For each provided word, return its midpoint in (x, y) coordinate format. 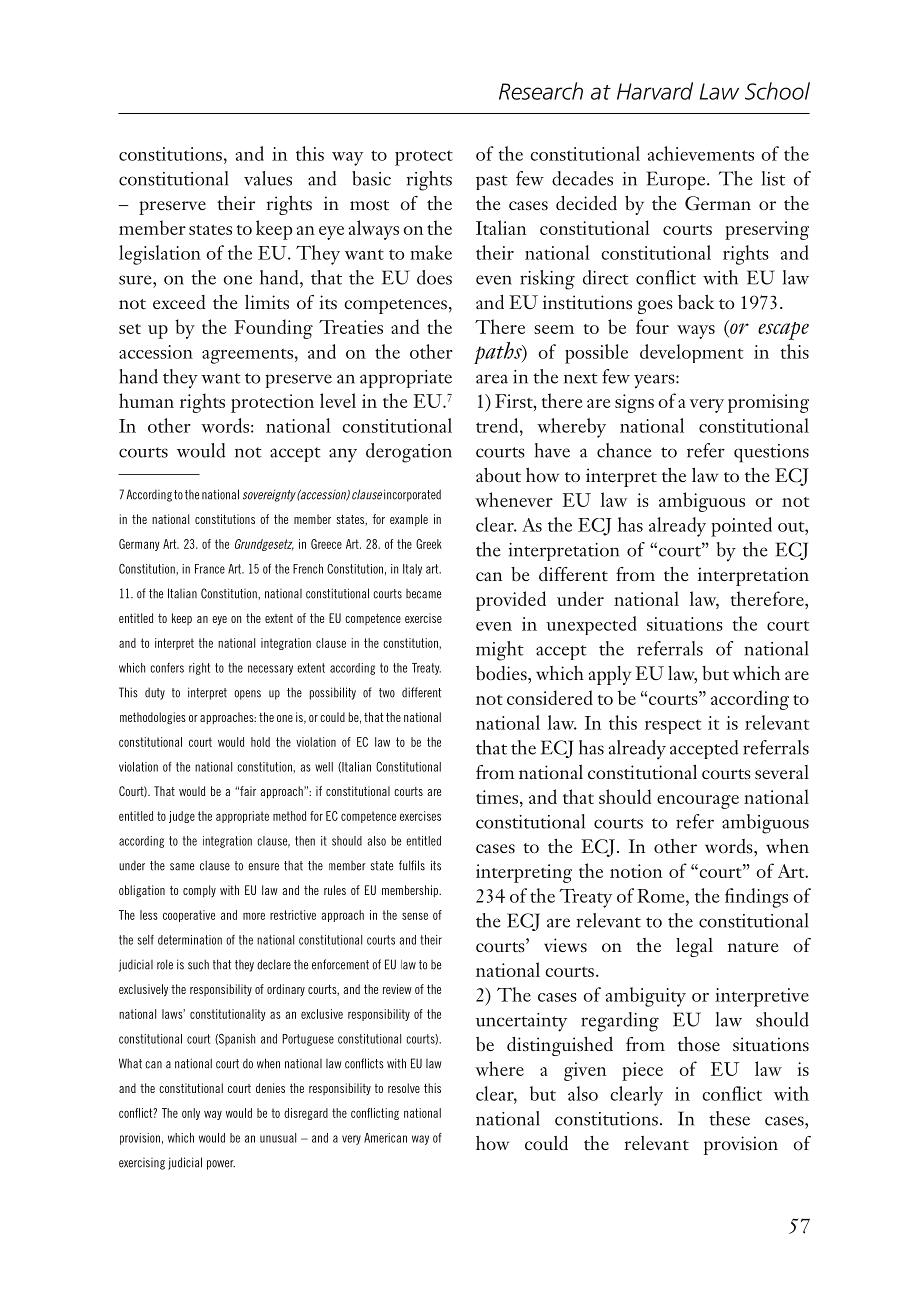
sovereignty (269, 495)
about (498, 475)
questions (771, 453)
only (191, 1114)
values (268, 178)
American (385, 1138)
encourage (698, 802)
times (498, 797)
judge (182, 817)
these (729, 1118)
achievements (700, 153)
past (492, 182)
